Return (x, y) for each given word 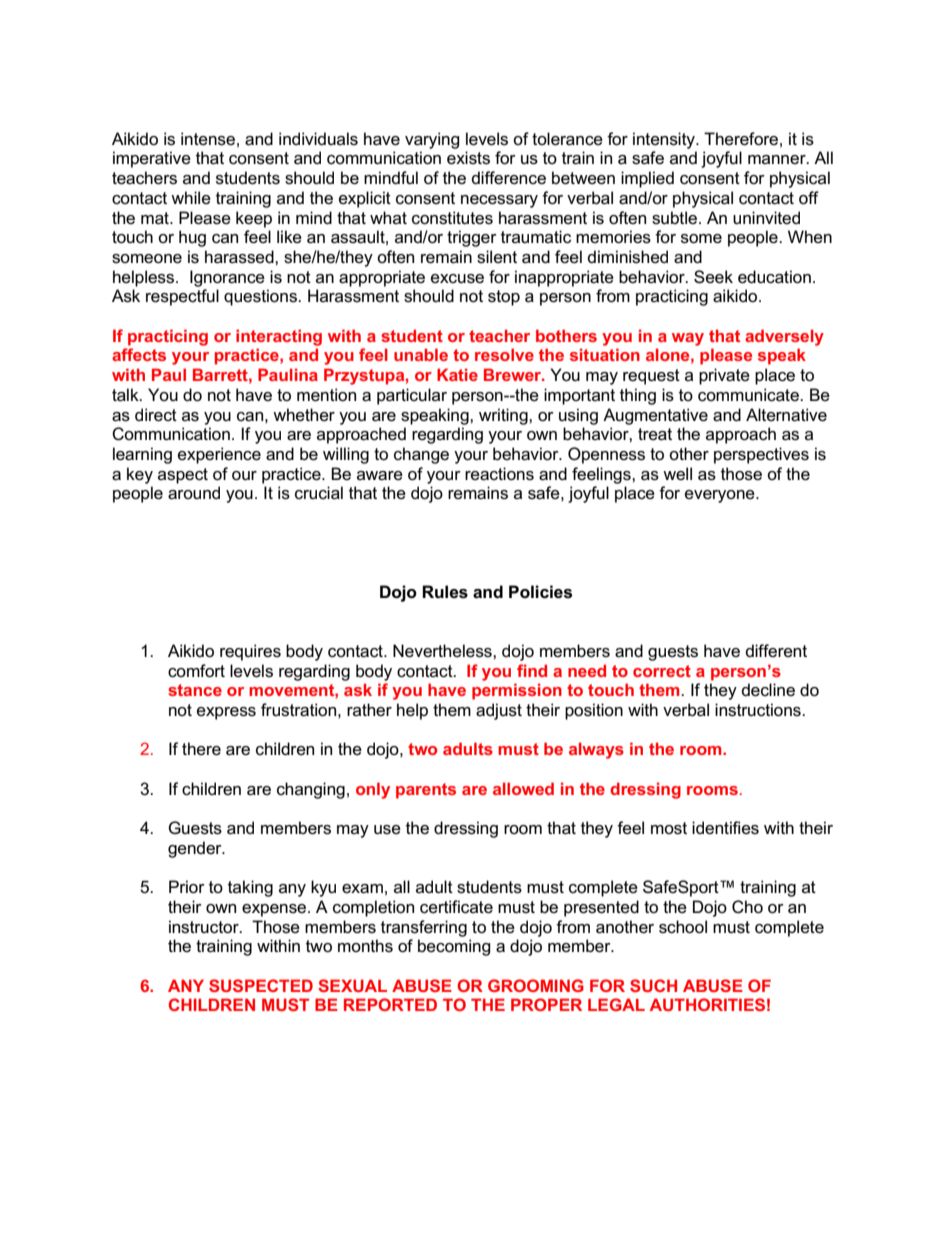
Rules (445, 592)
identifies (725, 828)
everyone (721, 496)
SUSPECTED (261, 985)
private (724, 376)
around (194, 493)
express (226, 713)
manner (778, 159)
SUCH (653, 985)
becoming (454, 947)
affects (139, 354)
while (191, 198)
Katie (457, 374)
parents (426, 791)
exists (468, 158)
